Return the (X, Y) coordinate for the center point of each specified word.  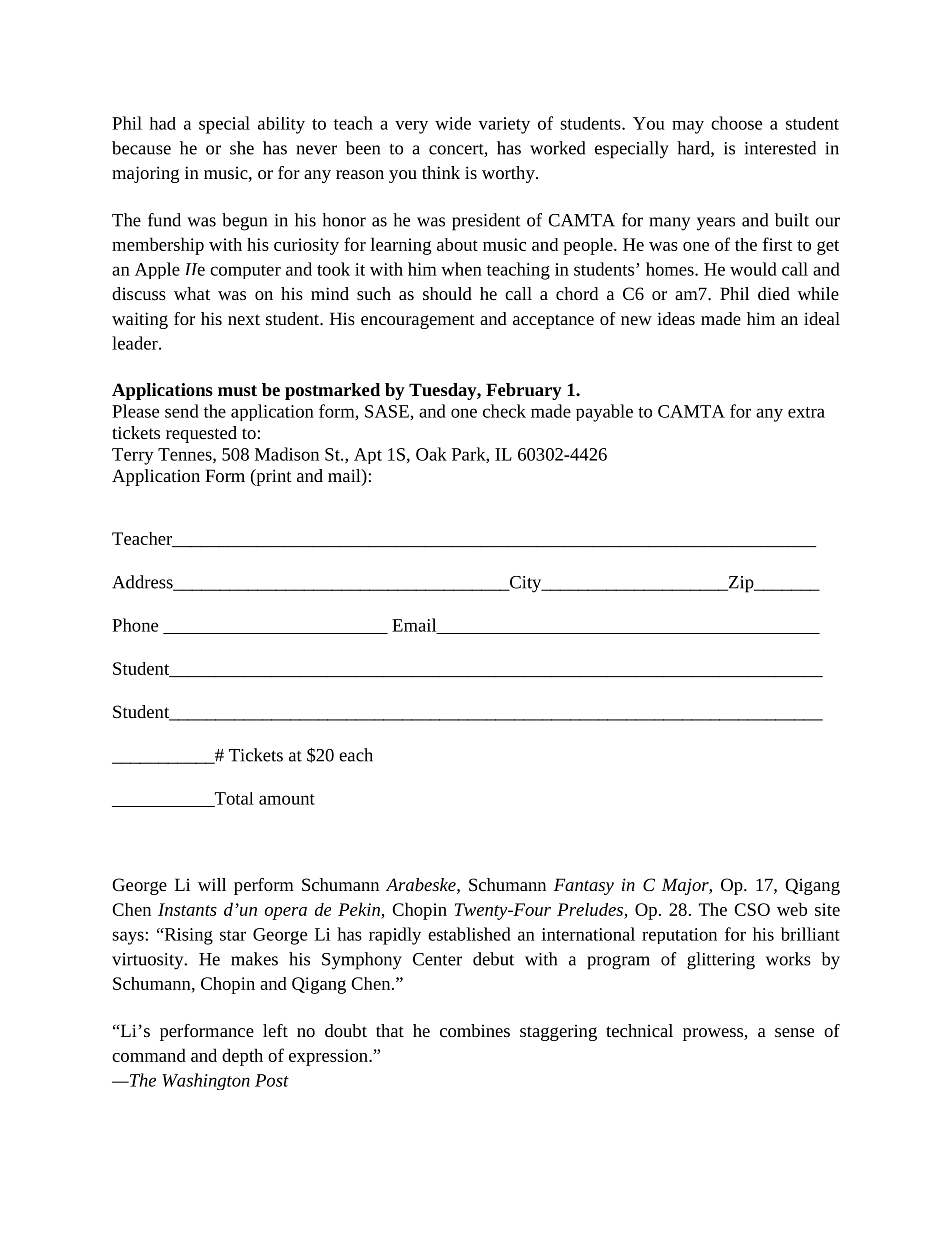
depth (242, 1057)
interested (780, 148)
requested (201, 434)
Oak (431, 454)
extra (806, 412)
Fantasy (584, 886)
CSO (752, 909)
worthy (509, 174)
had (163, 123)
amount (287, 799)
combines (475, 1030)
